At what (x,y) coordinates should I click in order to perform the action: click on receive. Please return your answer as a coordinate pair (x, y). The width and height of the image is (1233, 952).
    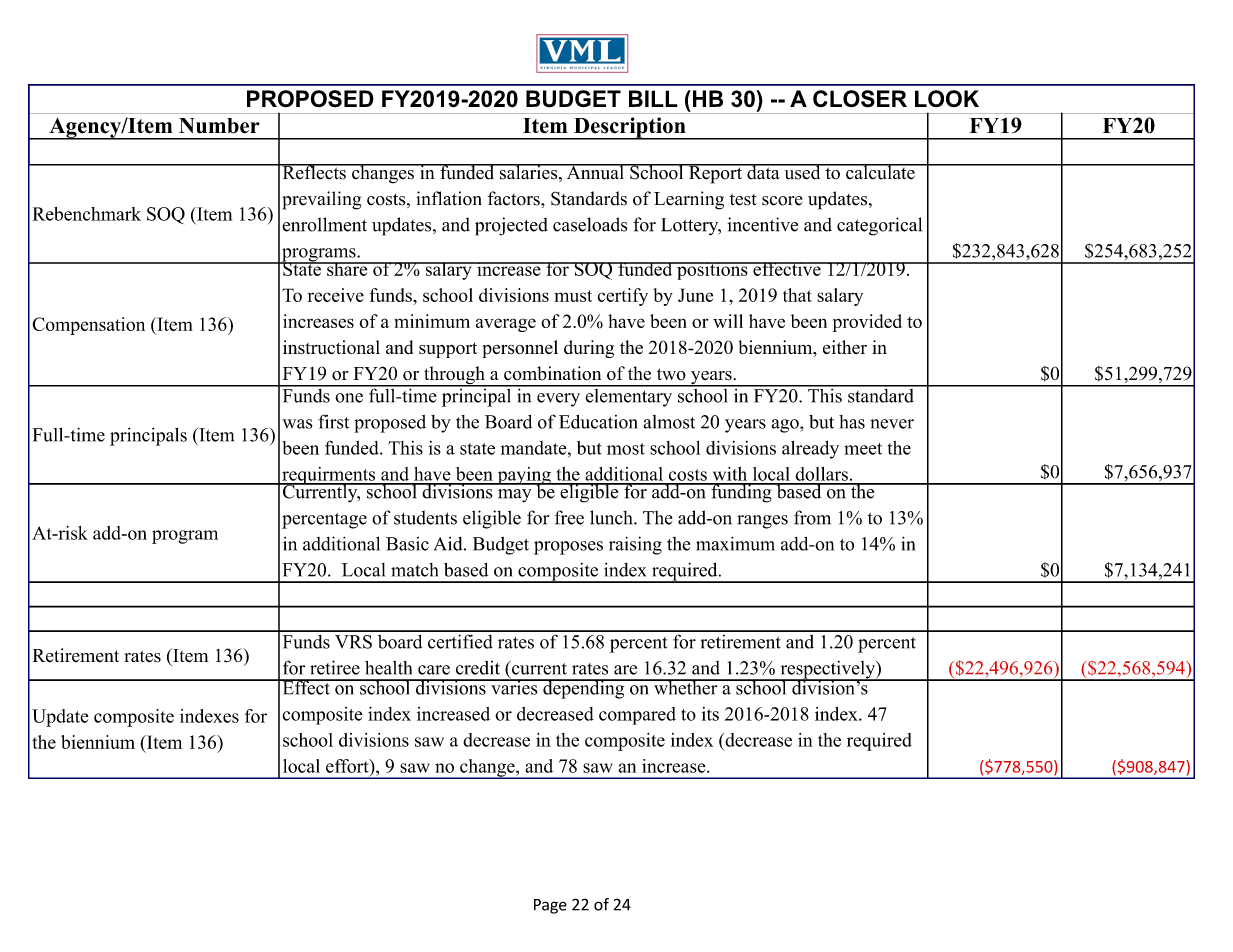
    Looking at the image, I should click on (335, 295).
